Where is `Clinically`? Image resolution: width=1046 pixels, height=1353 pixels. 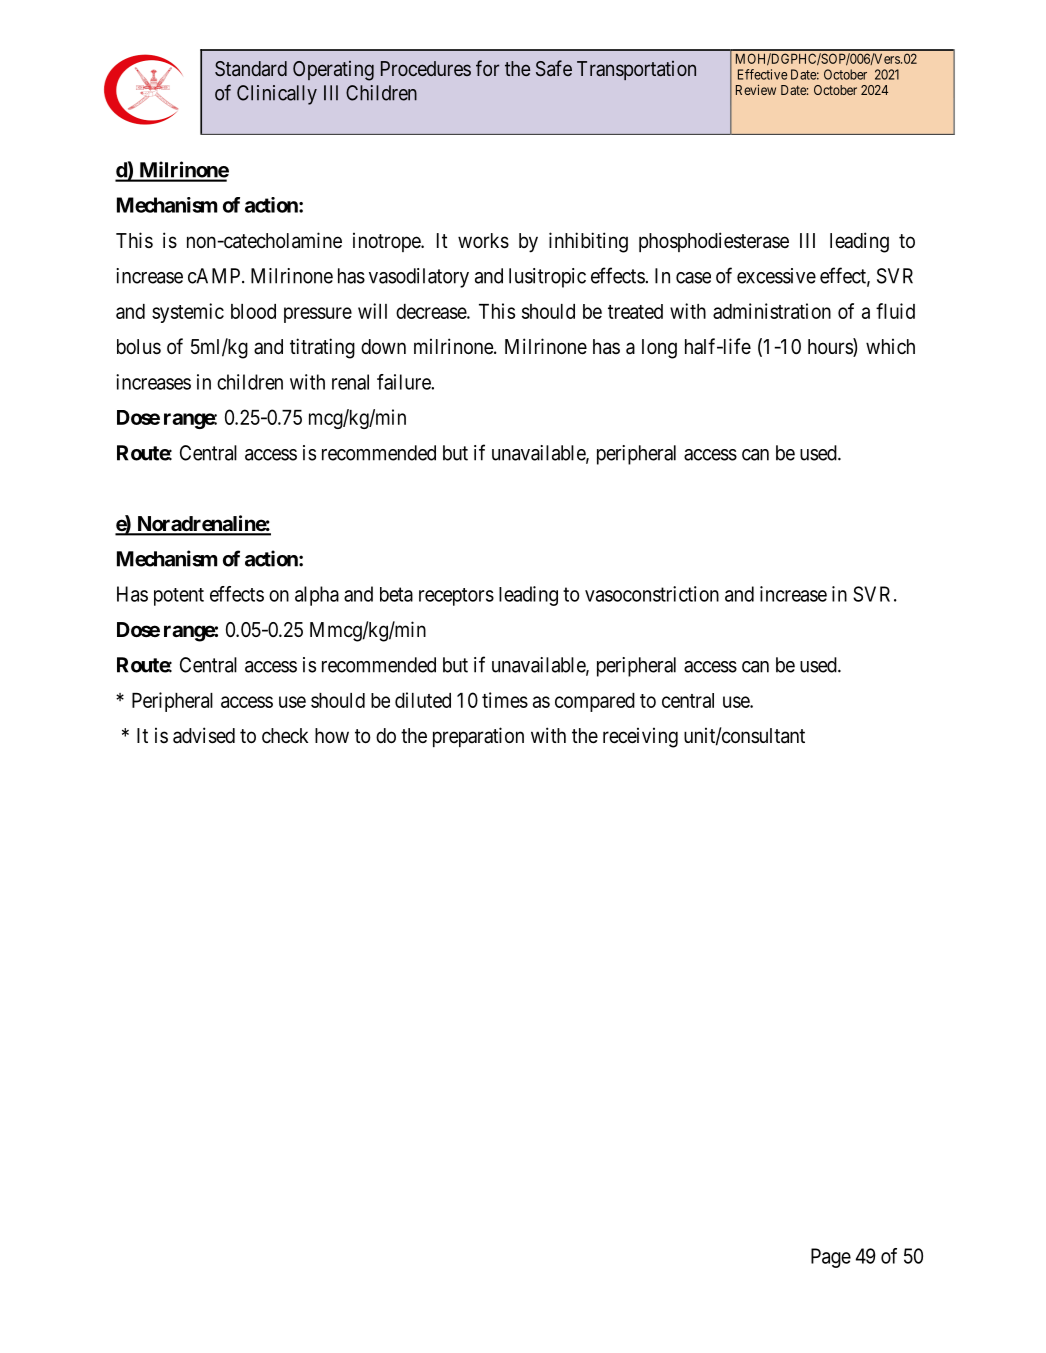
Clinically is located at coordinates (277, 95).
